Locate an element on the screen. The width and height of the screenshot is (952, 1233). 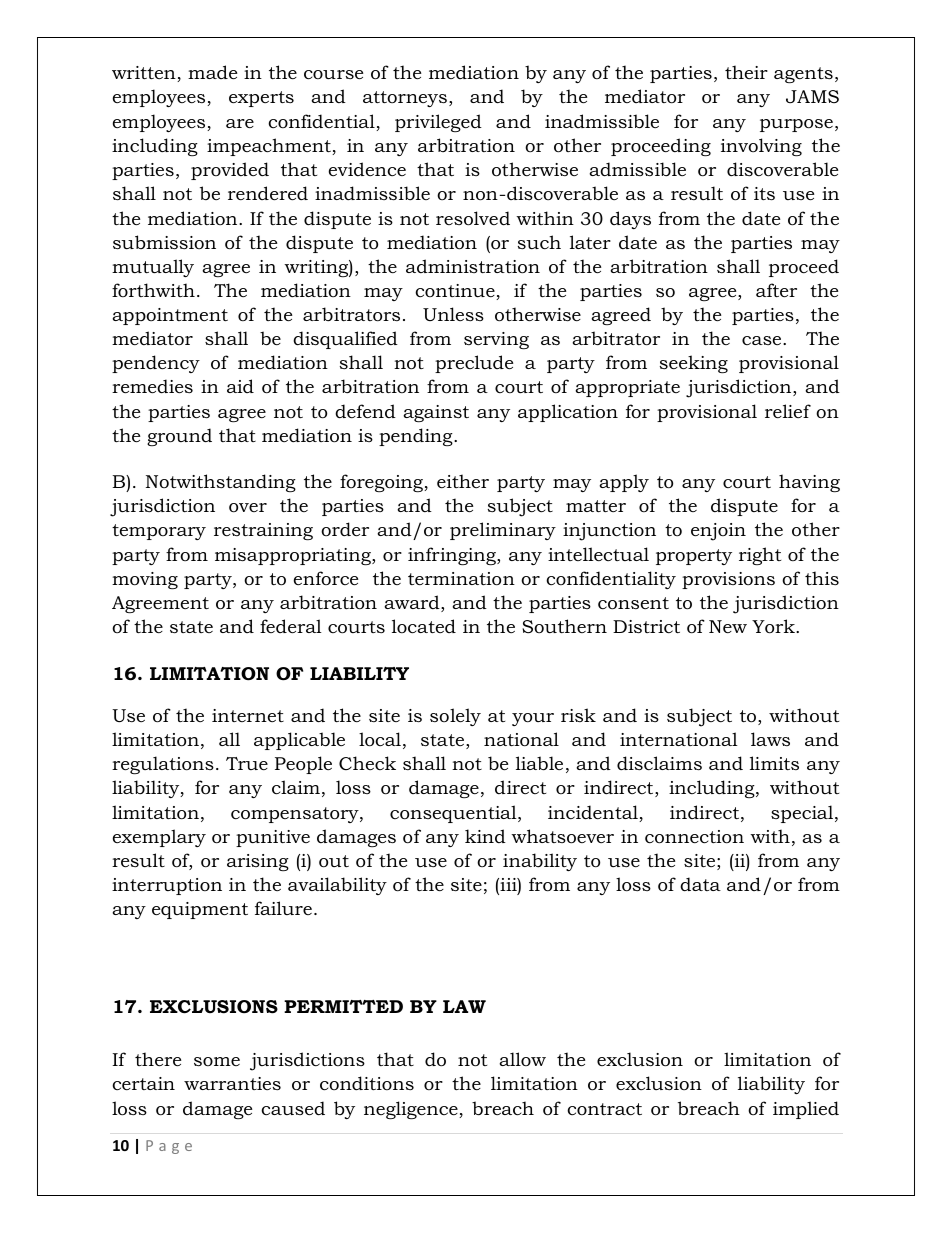
aid is located at coordinates (240, 386).
